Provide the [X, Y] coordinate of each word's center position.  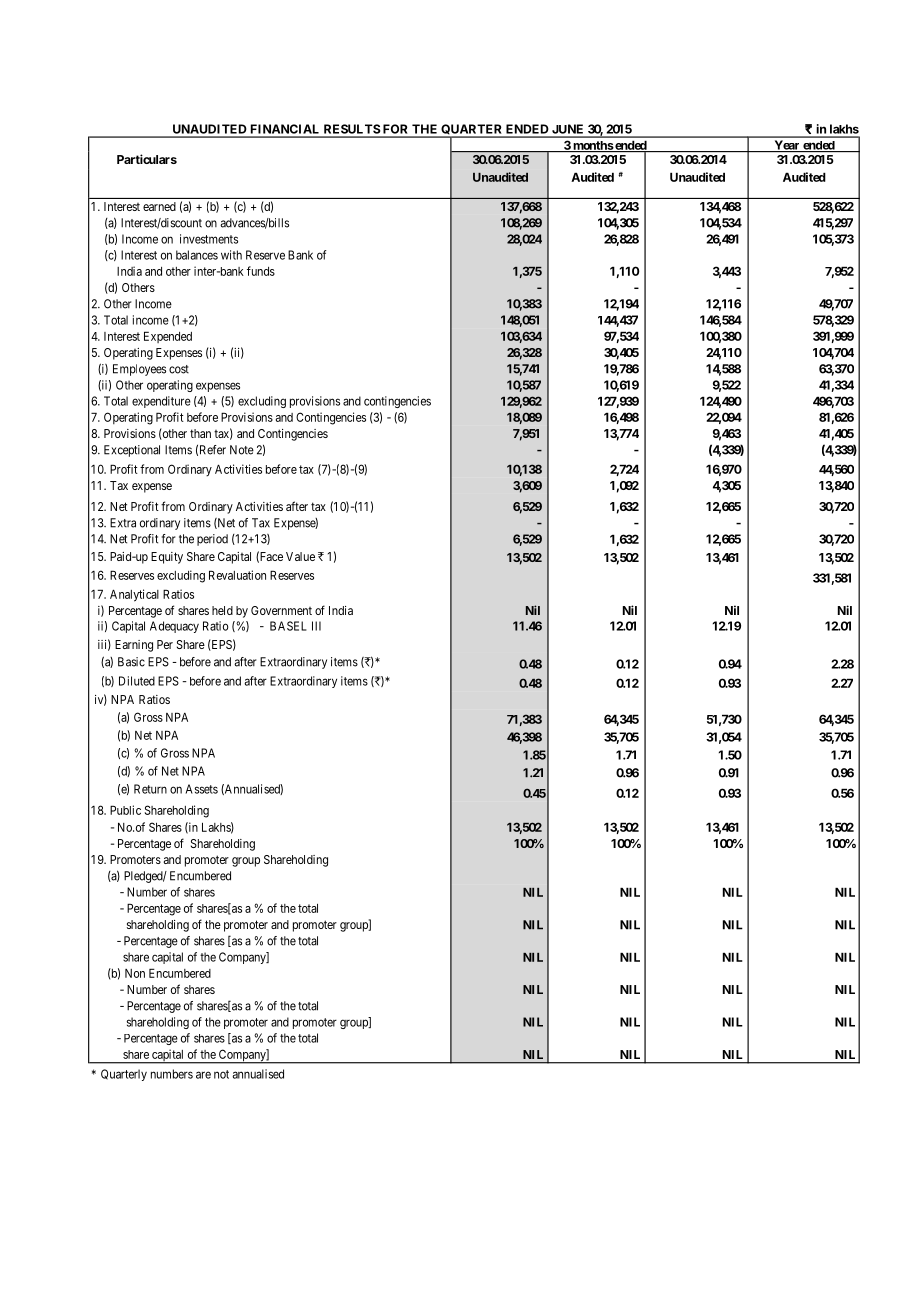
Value [300, 556]
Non [135, 973]
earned [159, 206]
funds [261, 271]
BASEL [288, 626]
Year [787, 146]
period [212, 540]
